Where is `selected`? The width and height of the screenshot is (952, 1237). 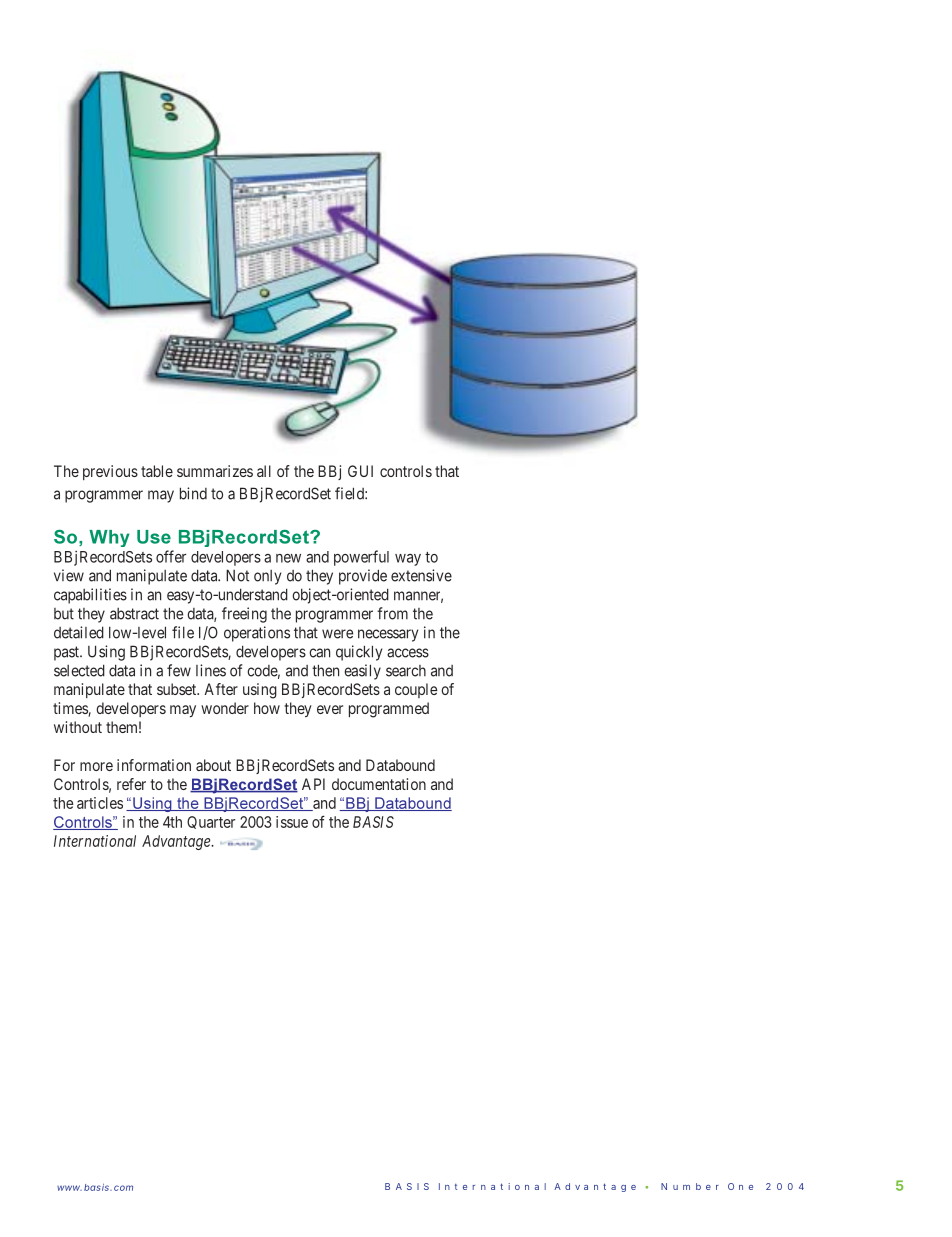
selected is located at coordinates (79, 670).
